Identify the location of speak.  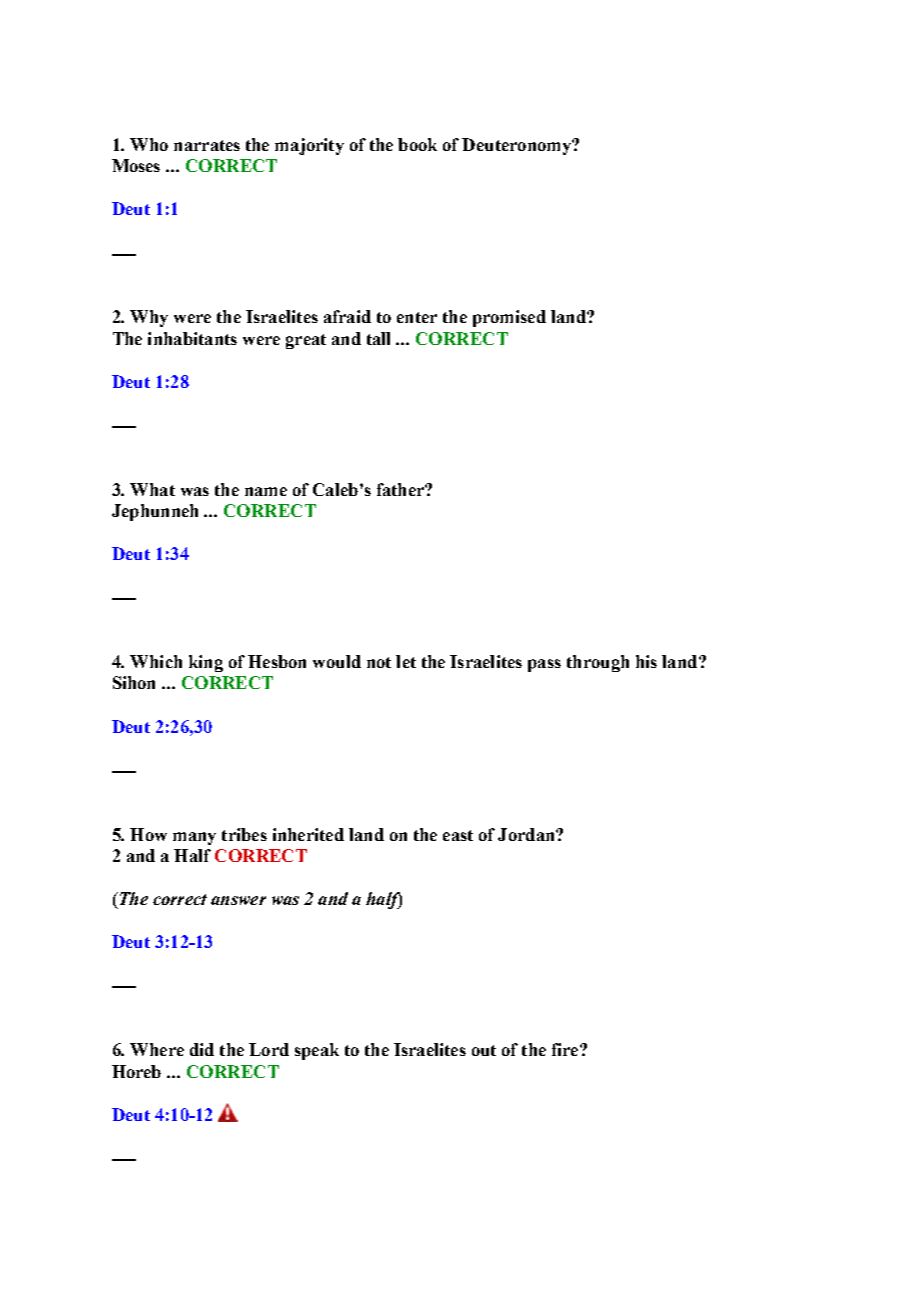
(317, 1051).
